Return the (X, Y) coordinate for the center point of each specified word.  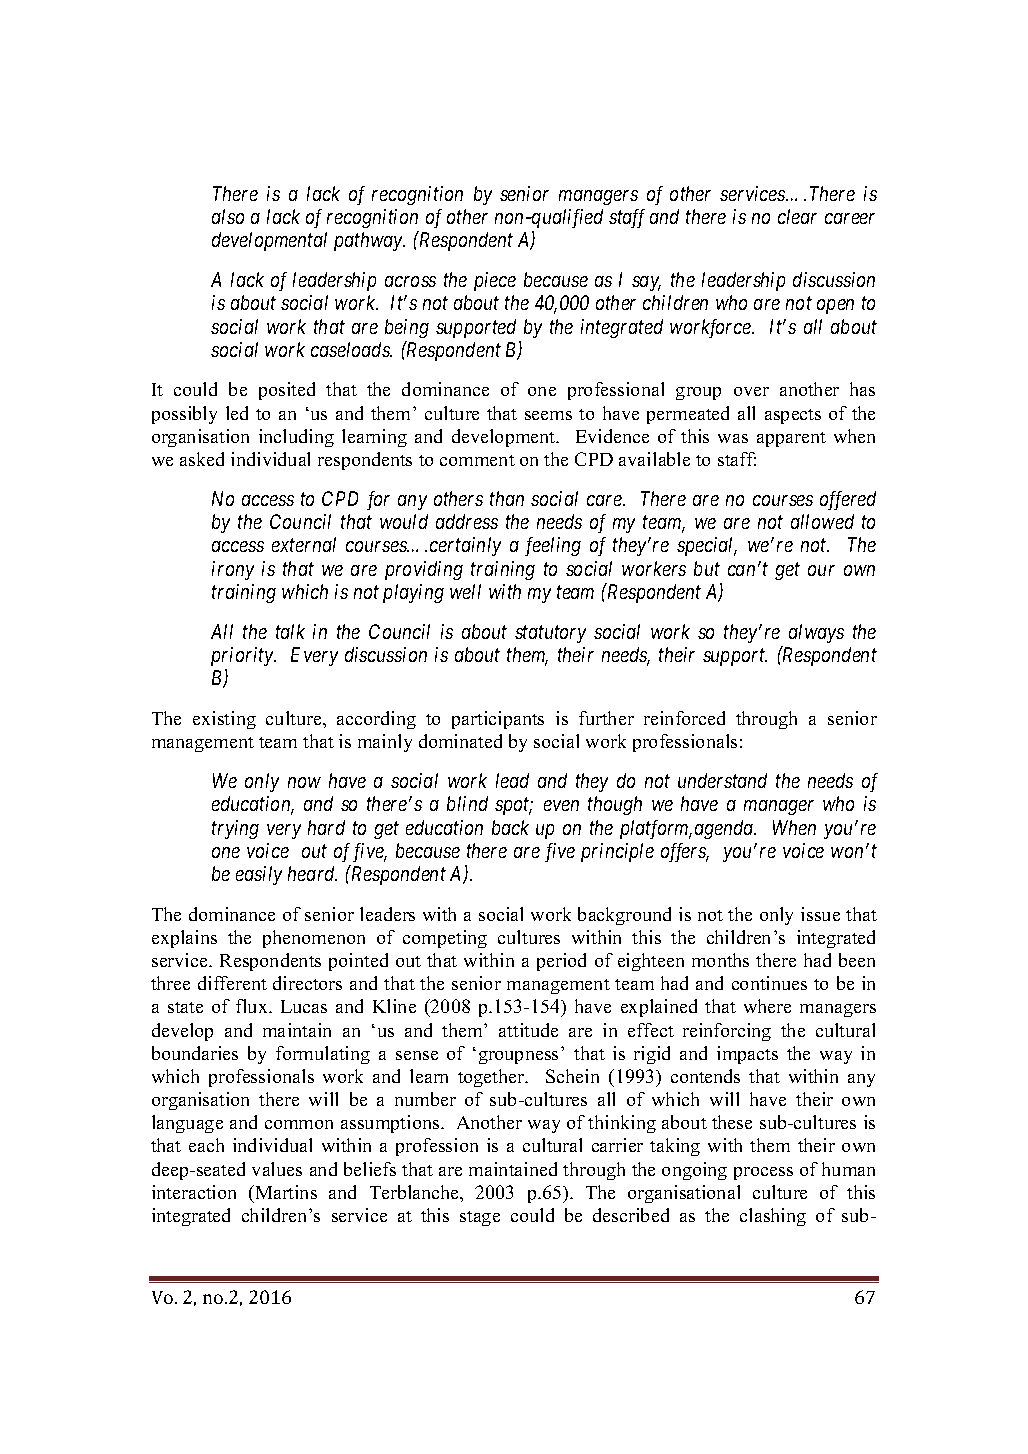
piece (495, 281)
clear (797, 216)
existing (224, 720)
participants (498, 720)
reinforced (684, 718)
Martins (285, 1192)
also (228, 216)
